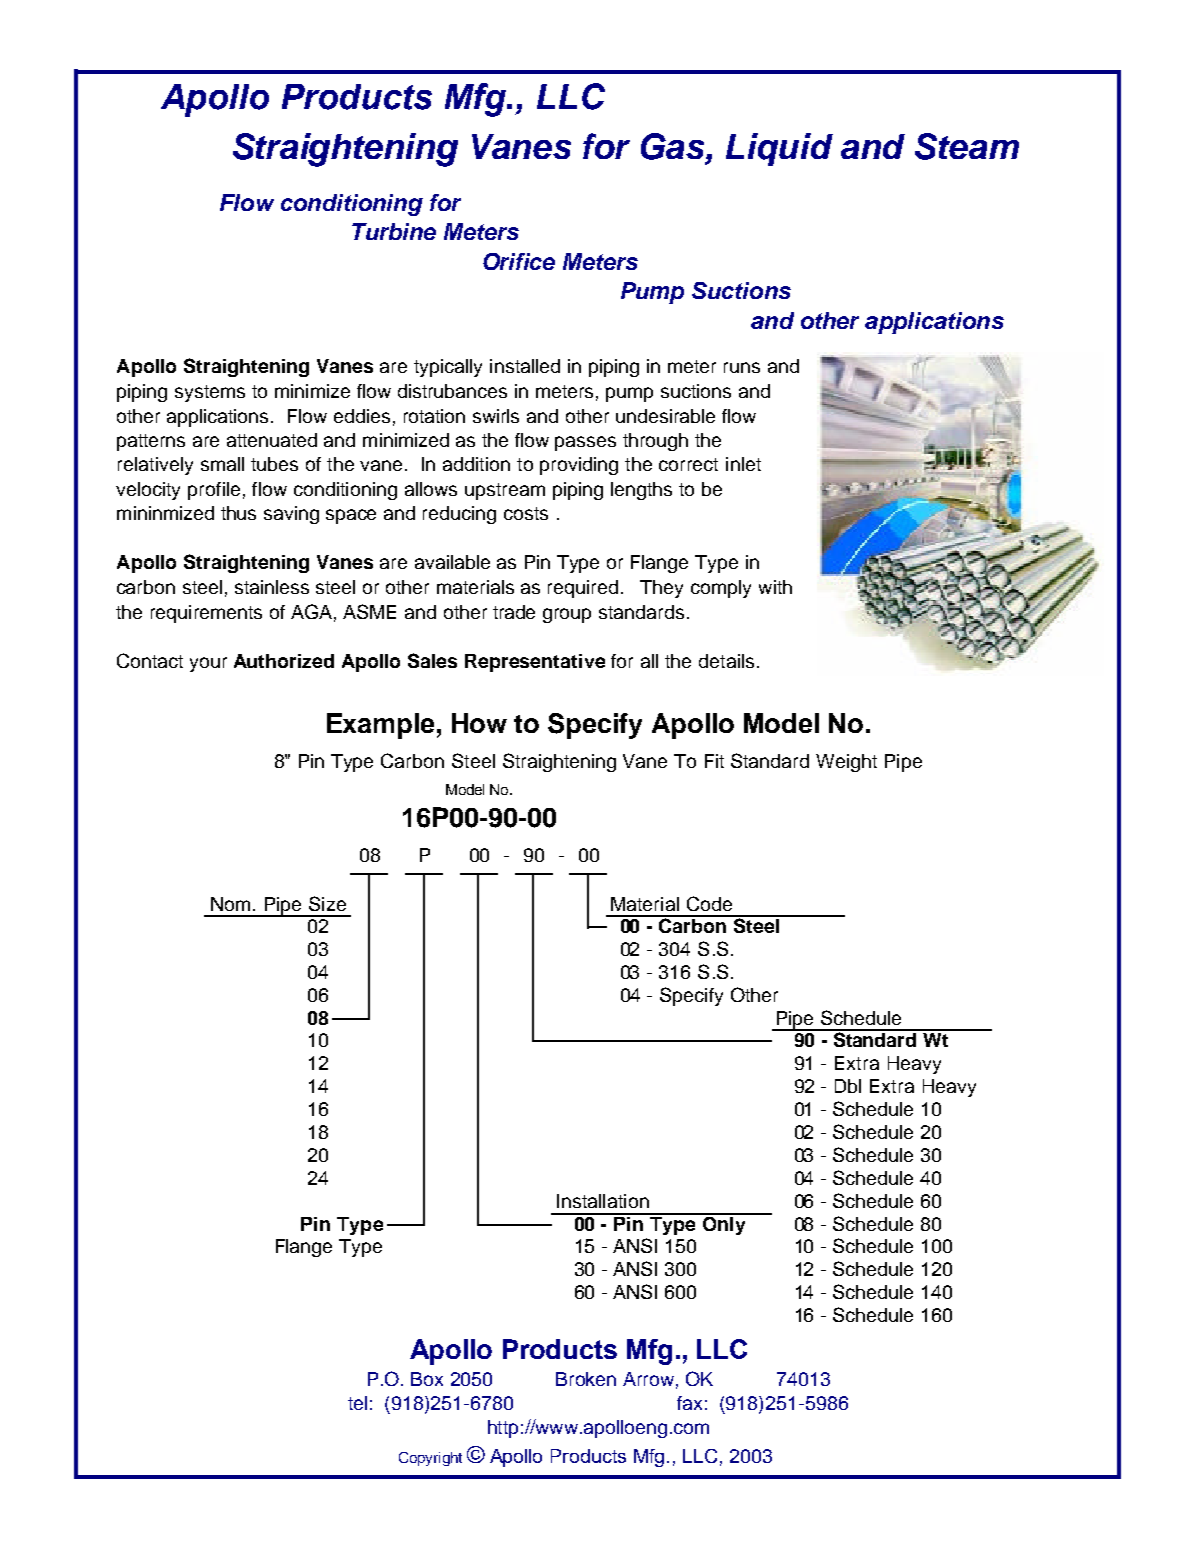 The height and width of the screenshot is (1548, 1196). What do you see at coordinates (230, 904) in the screenshot?
I see `Nom` at bounding box center [230, 904].
